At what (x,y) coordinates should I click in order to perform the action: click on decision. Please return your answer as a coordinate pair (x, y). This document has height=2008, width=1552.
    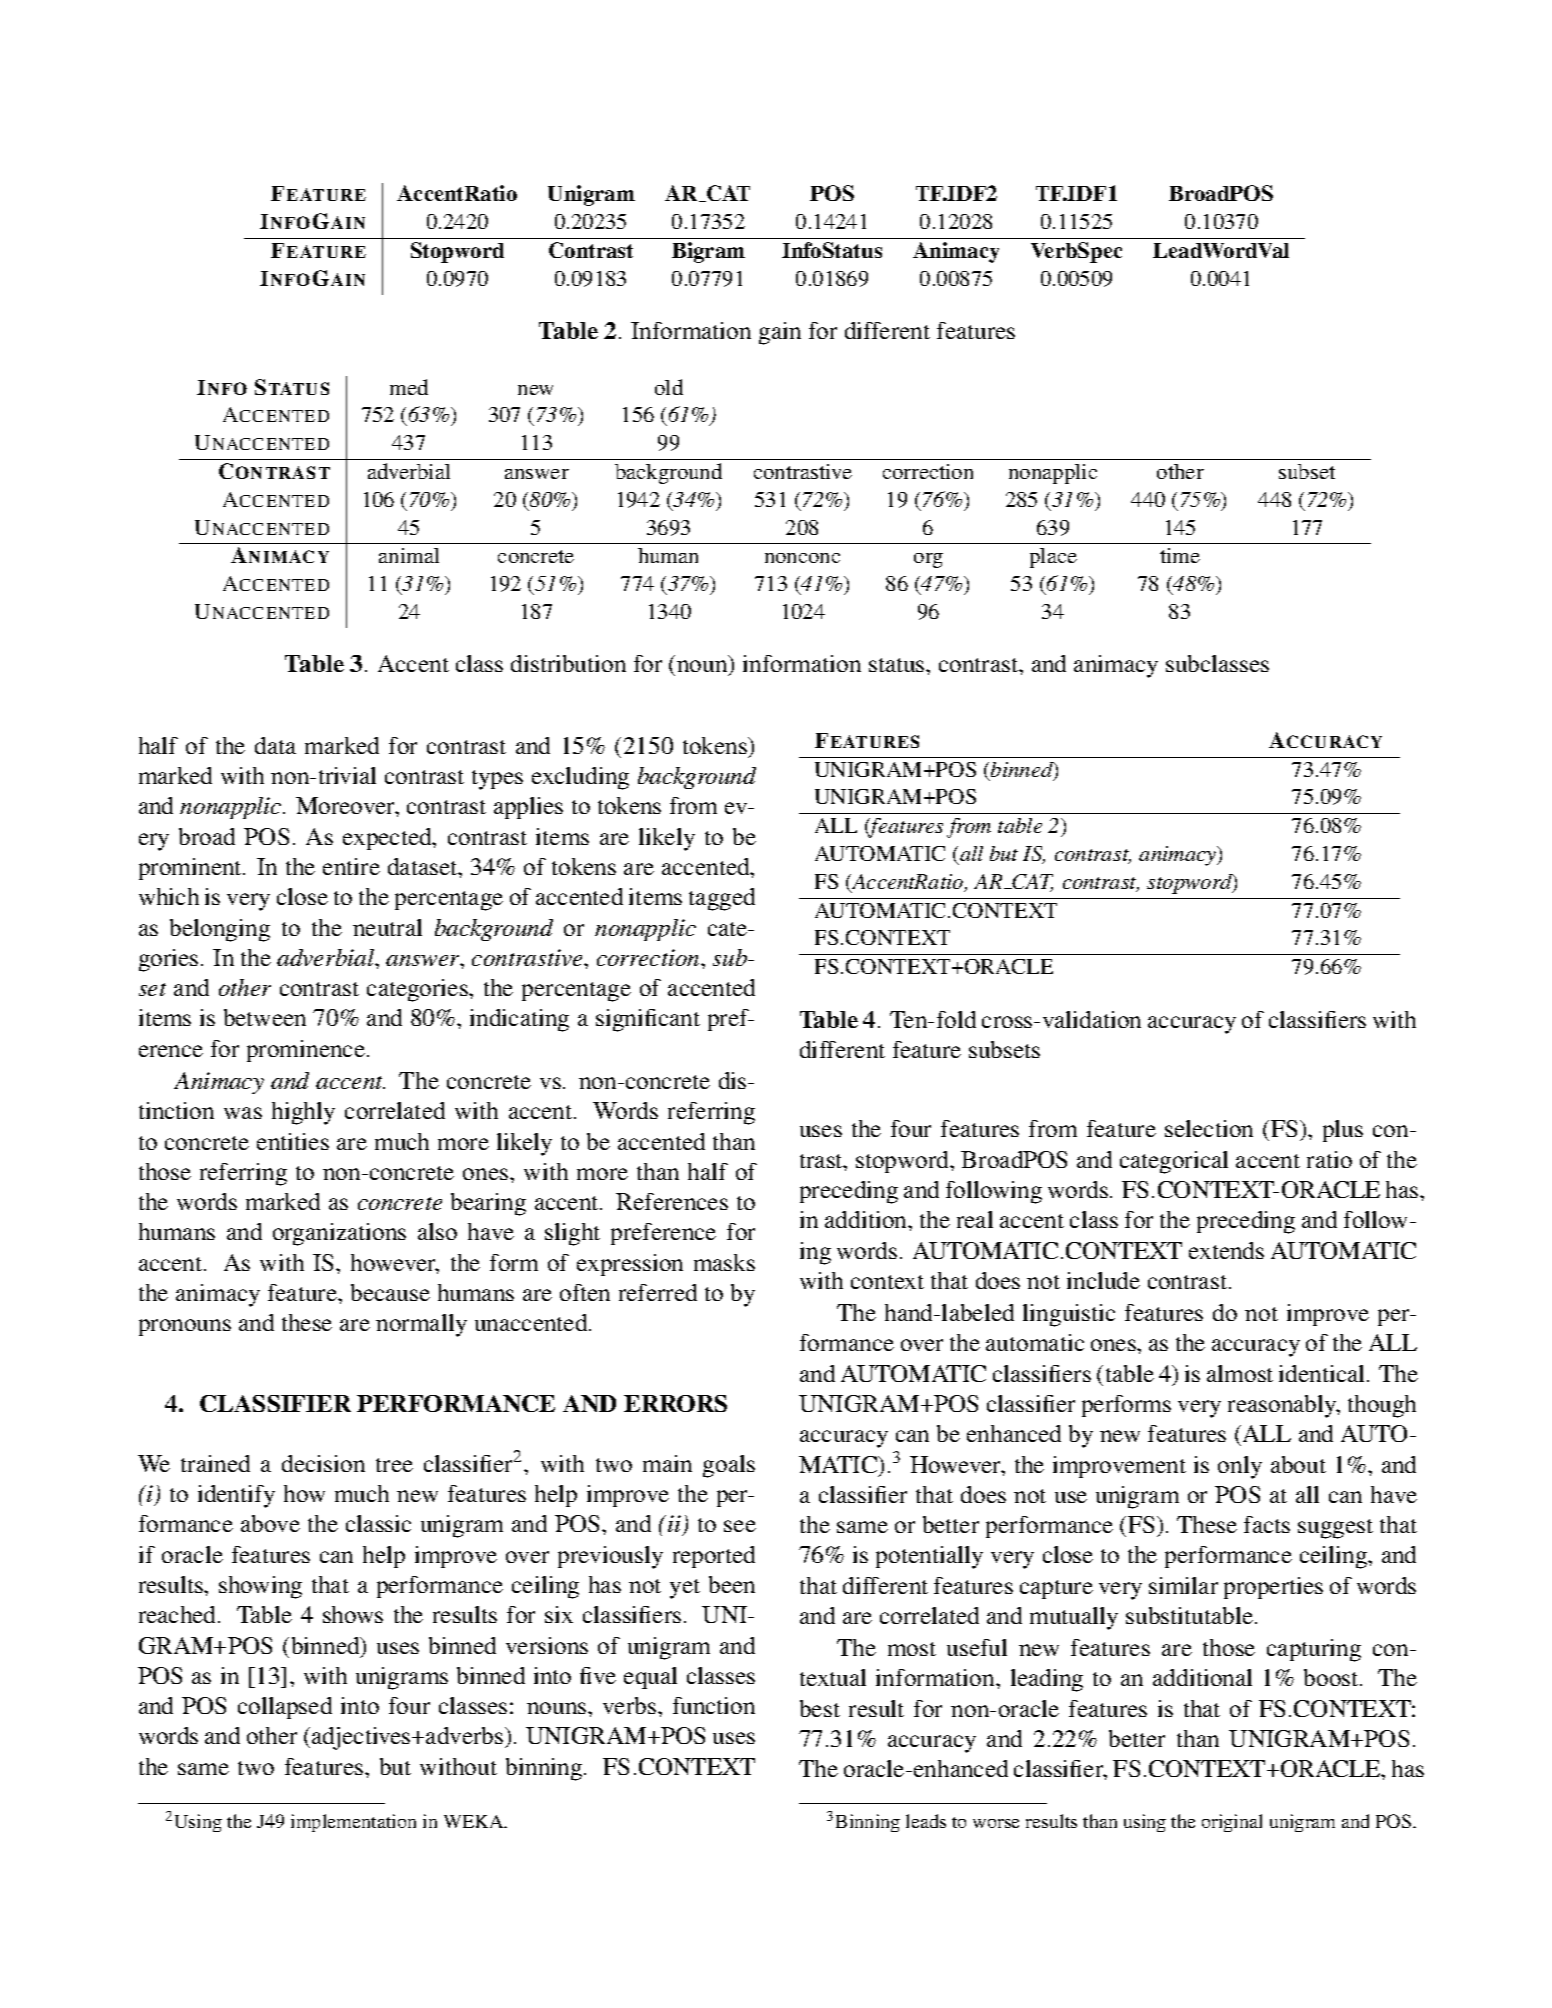
    Looking at the image, I should click on (323, 1463).
